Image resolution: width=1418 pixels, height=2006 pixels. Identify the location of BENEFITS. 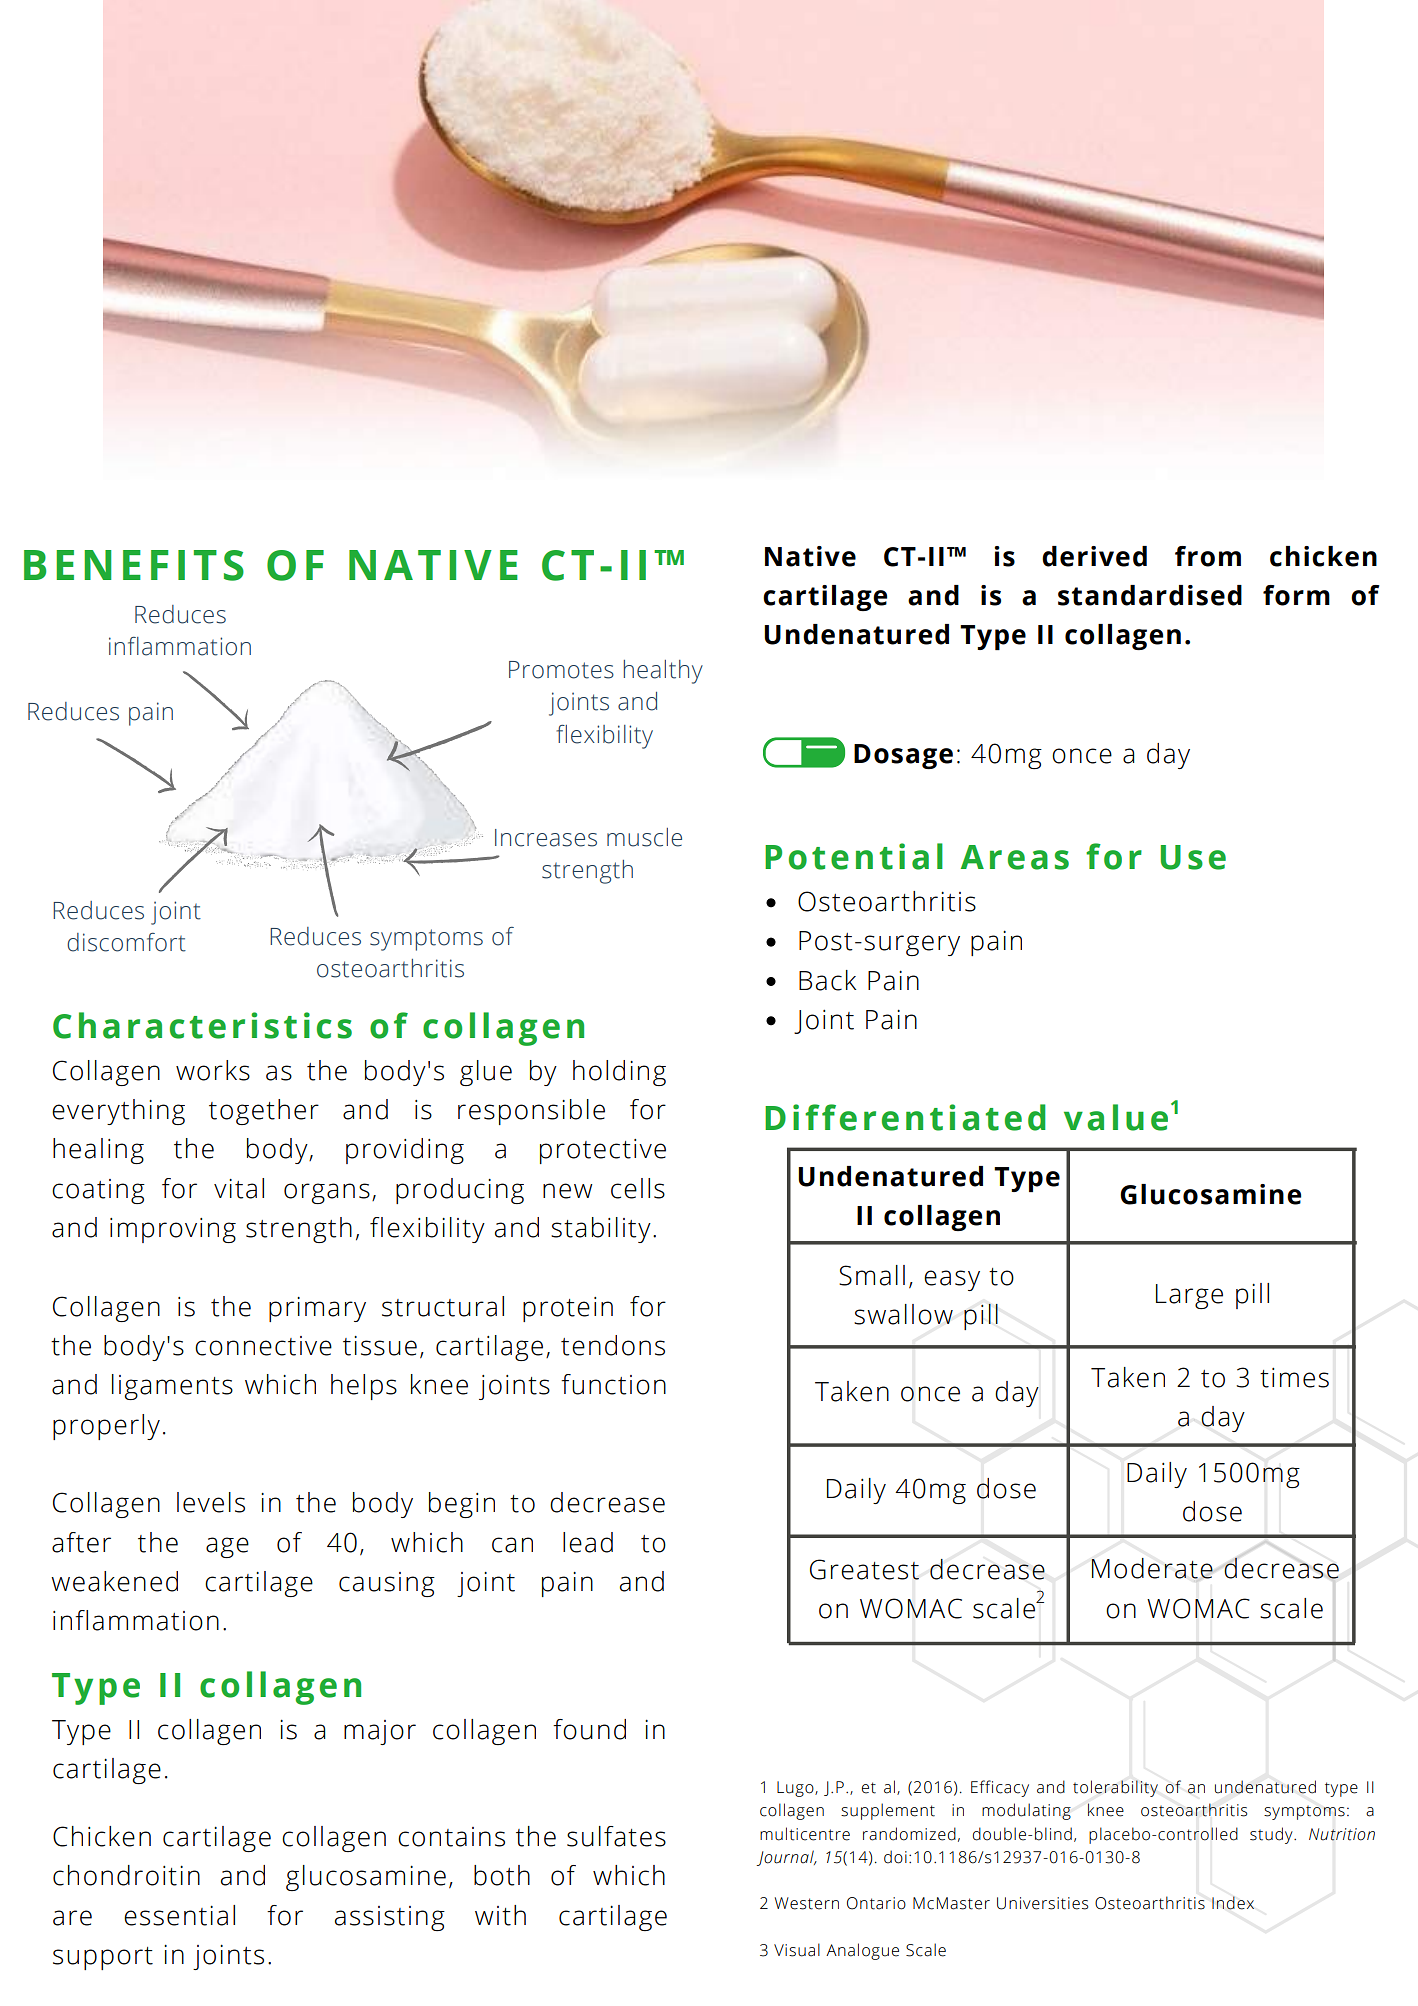
(134, 565).
